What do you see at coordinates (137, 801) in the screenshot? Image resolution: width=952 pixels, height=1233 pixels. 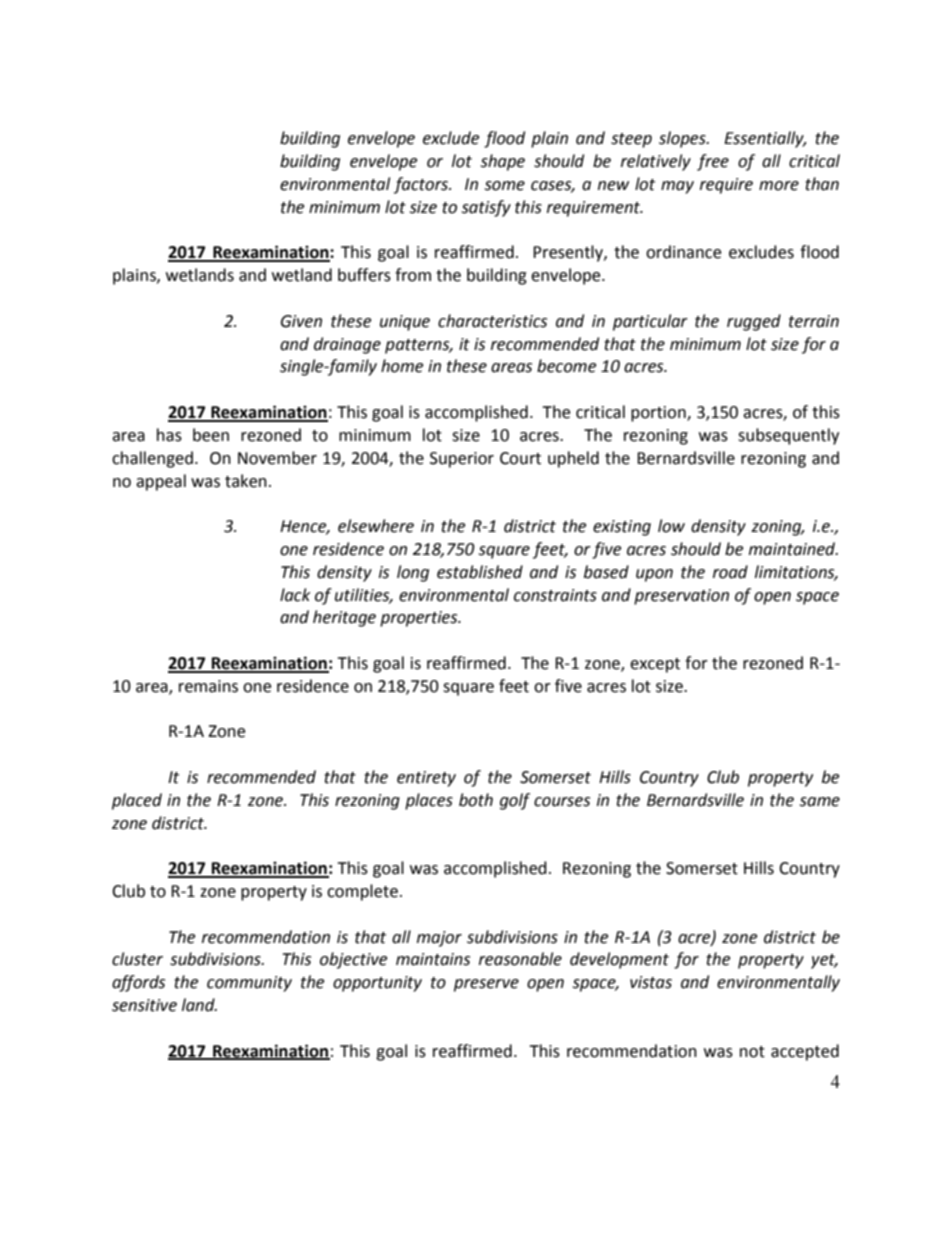 I see `placed` at bounding box center [137, 801].
